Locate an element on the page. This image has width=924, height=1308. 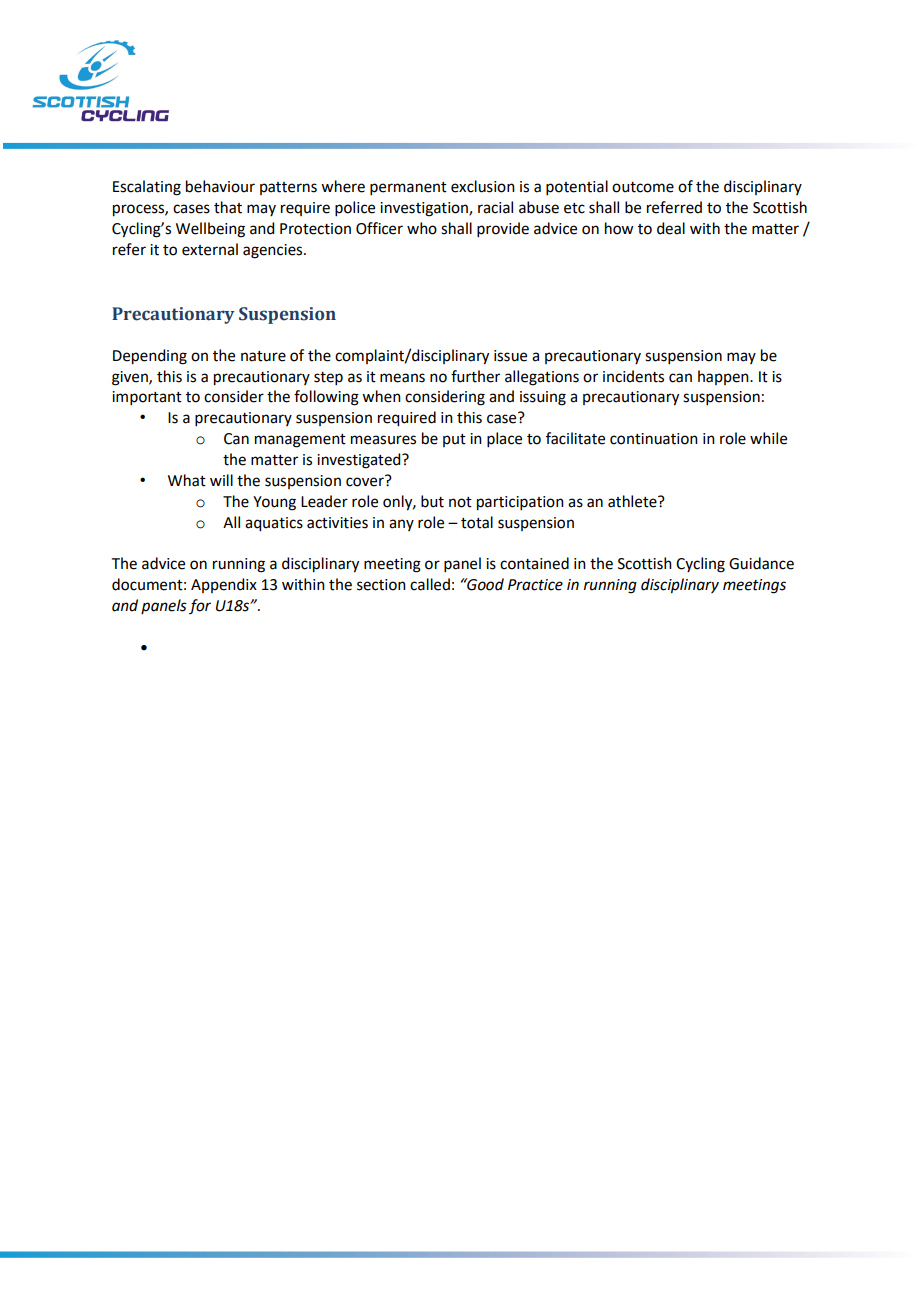
that is located at coordinates (228, 207).
